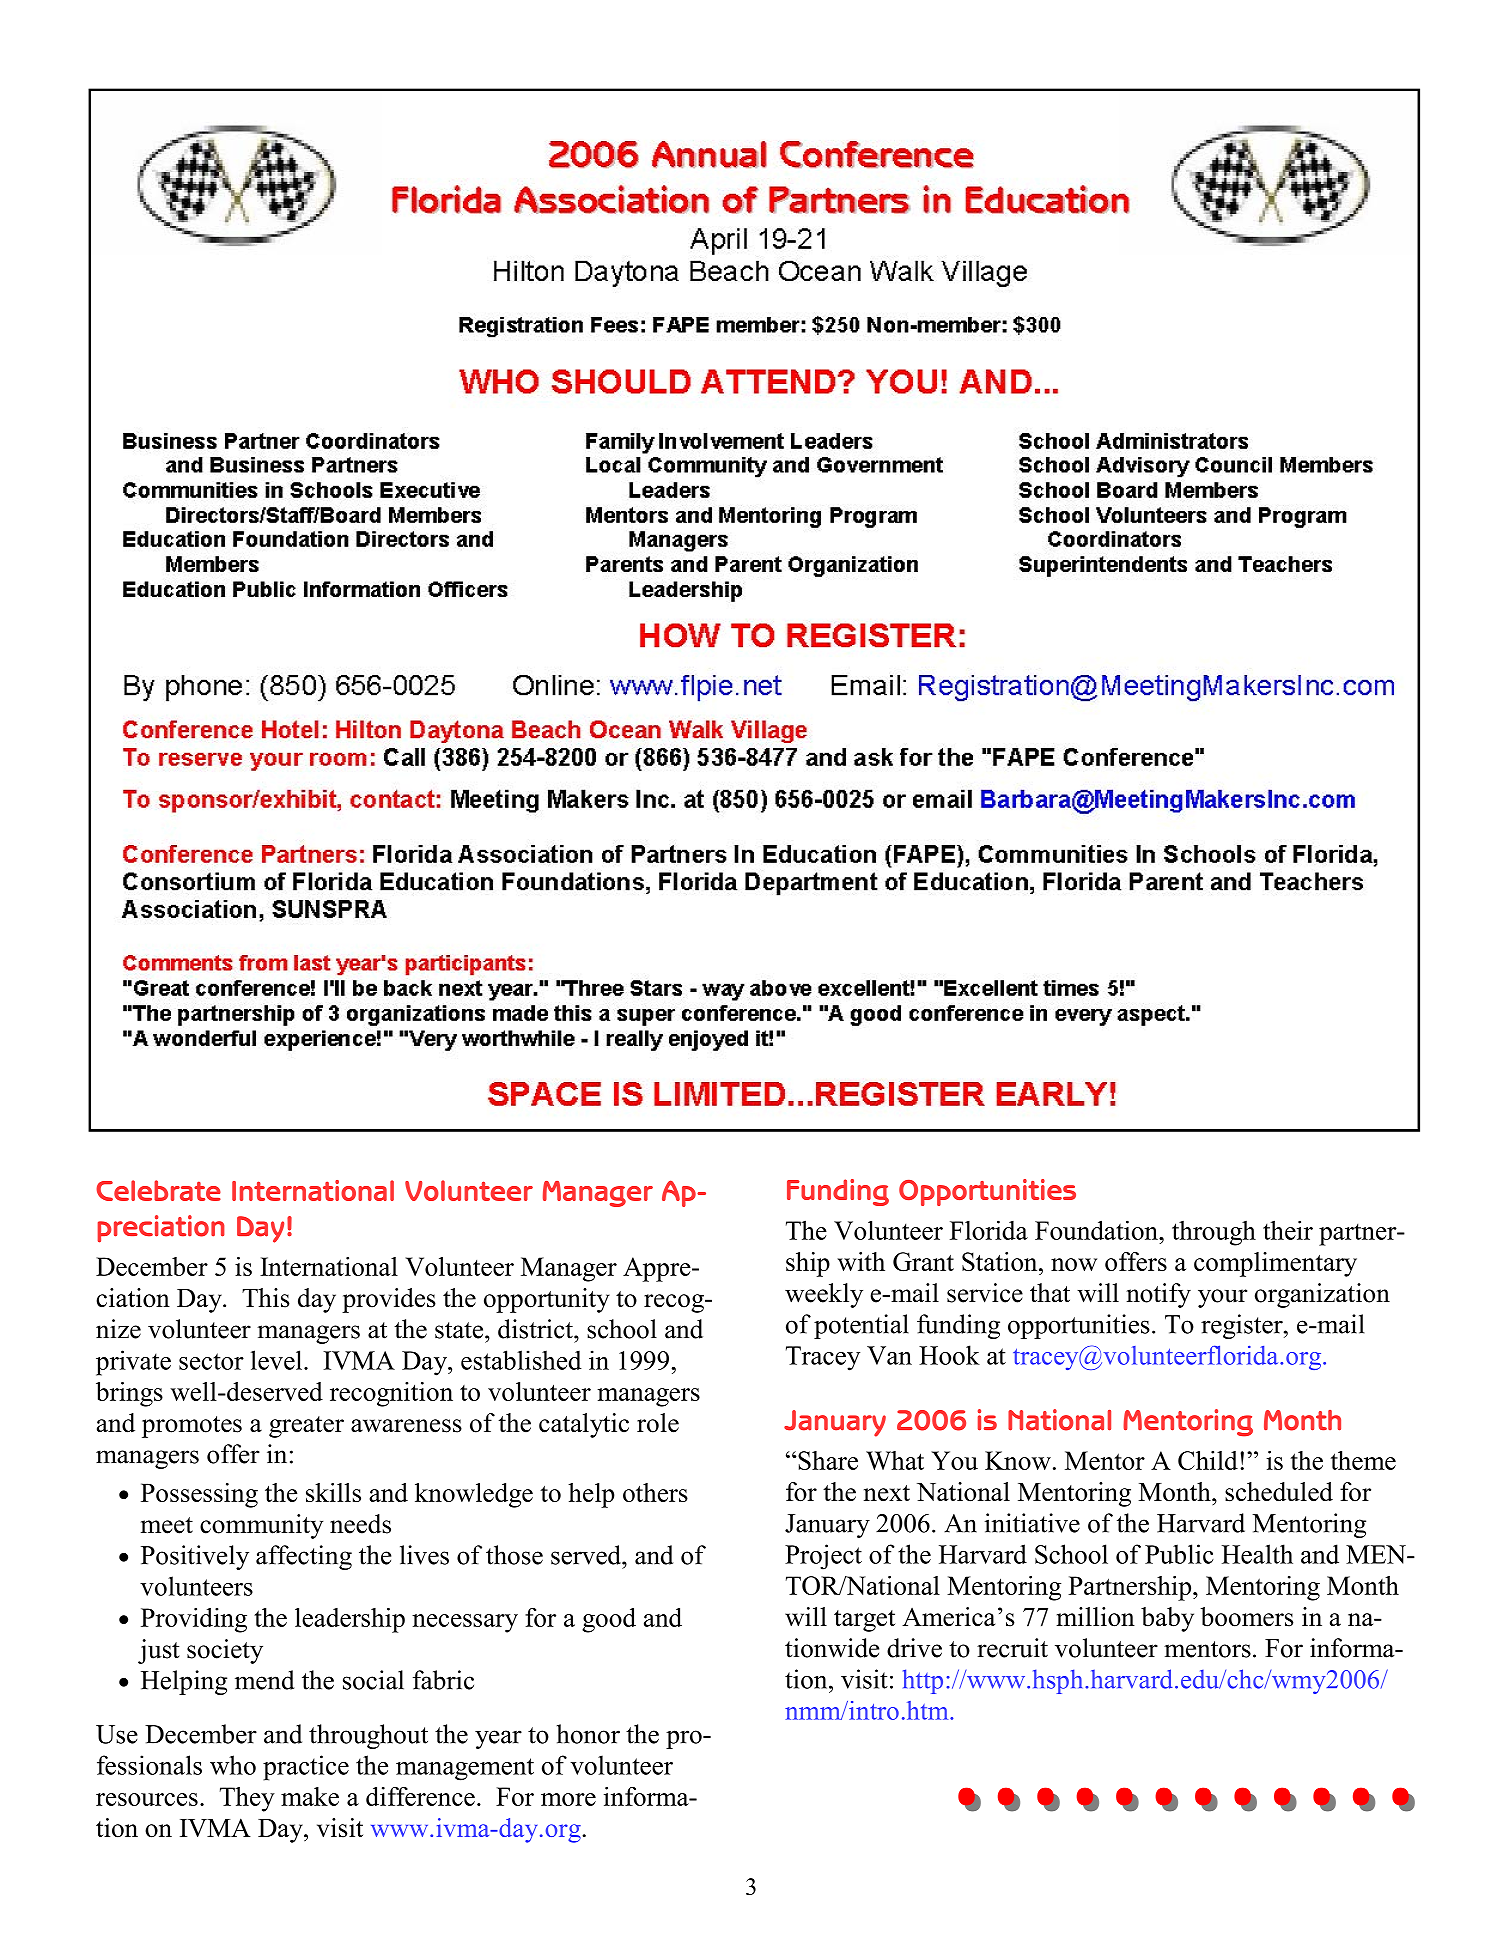 The width and height of the image is (1509, 1953). I want to click on Grant, so click(923, 1261).
